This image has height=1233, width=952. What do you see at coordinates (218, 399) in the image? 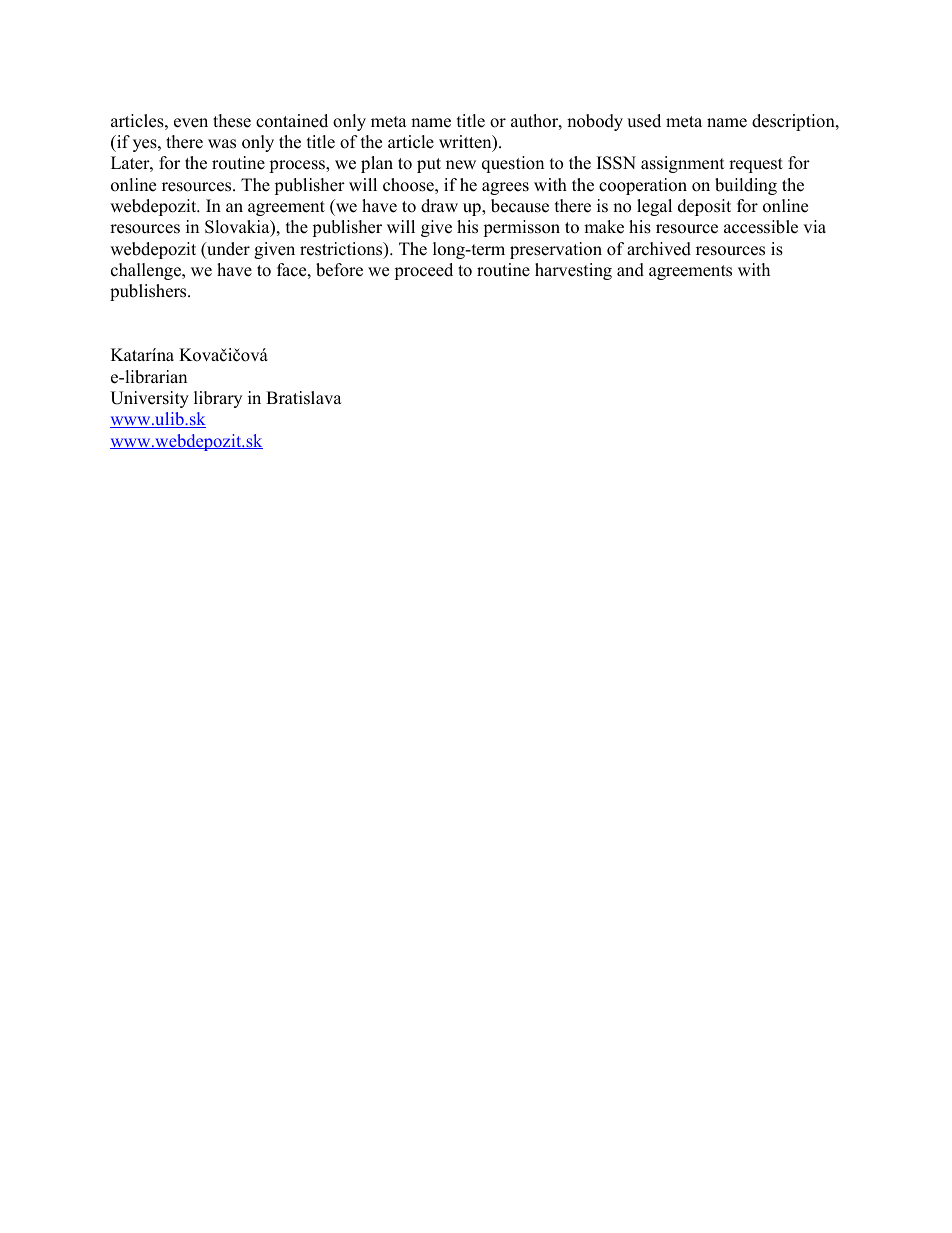
I see `library` at bounding box center [218, 399].
